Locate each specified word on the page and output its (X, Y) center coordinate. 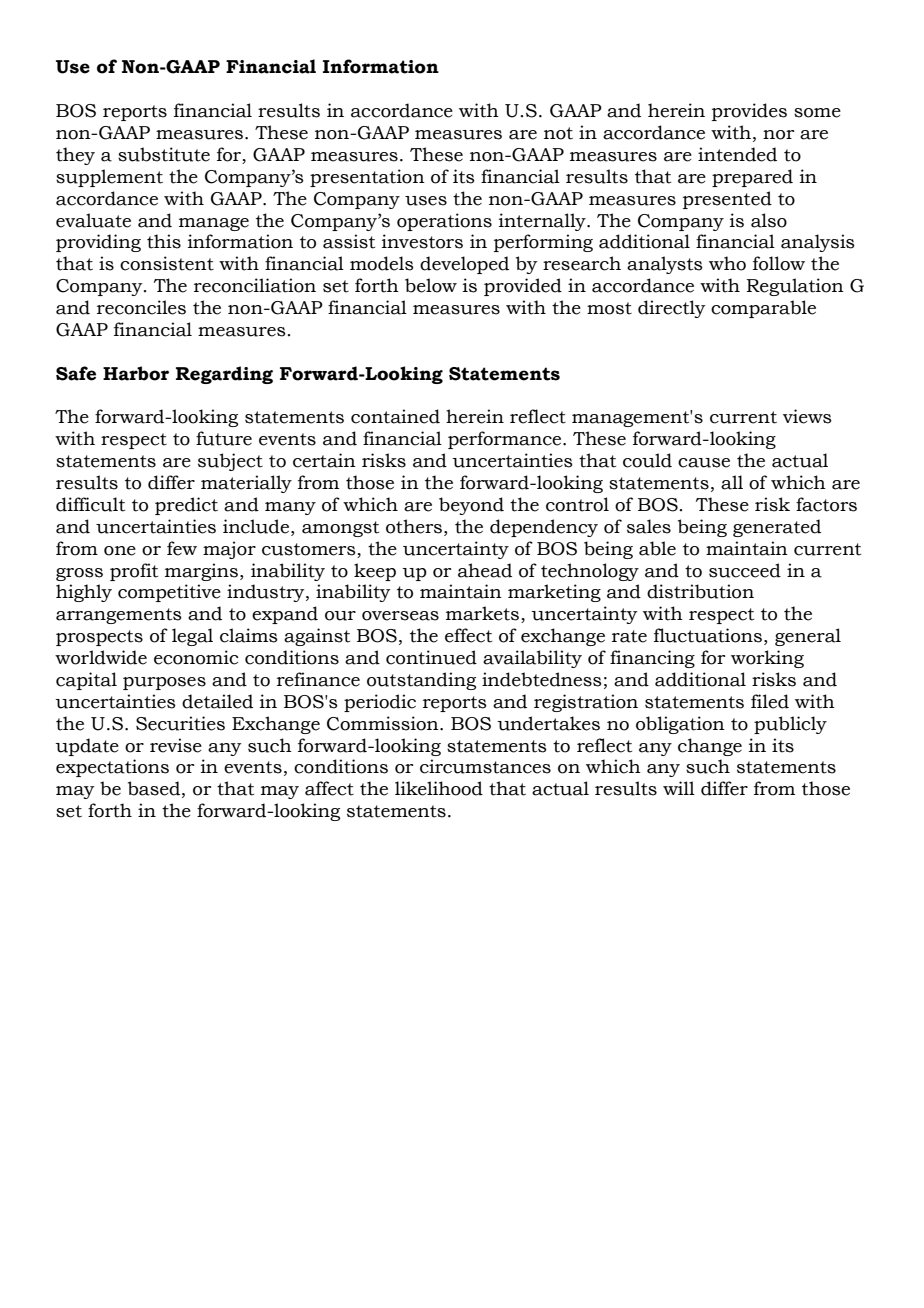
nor (778, 135)
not (558, 133)
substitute (164, 154)
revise (176, 745)
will (679, 788)
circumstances (485, 766)
